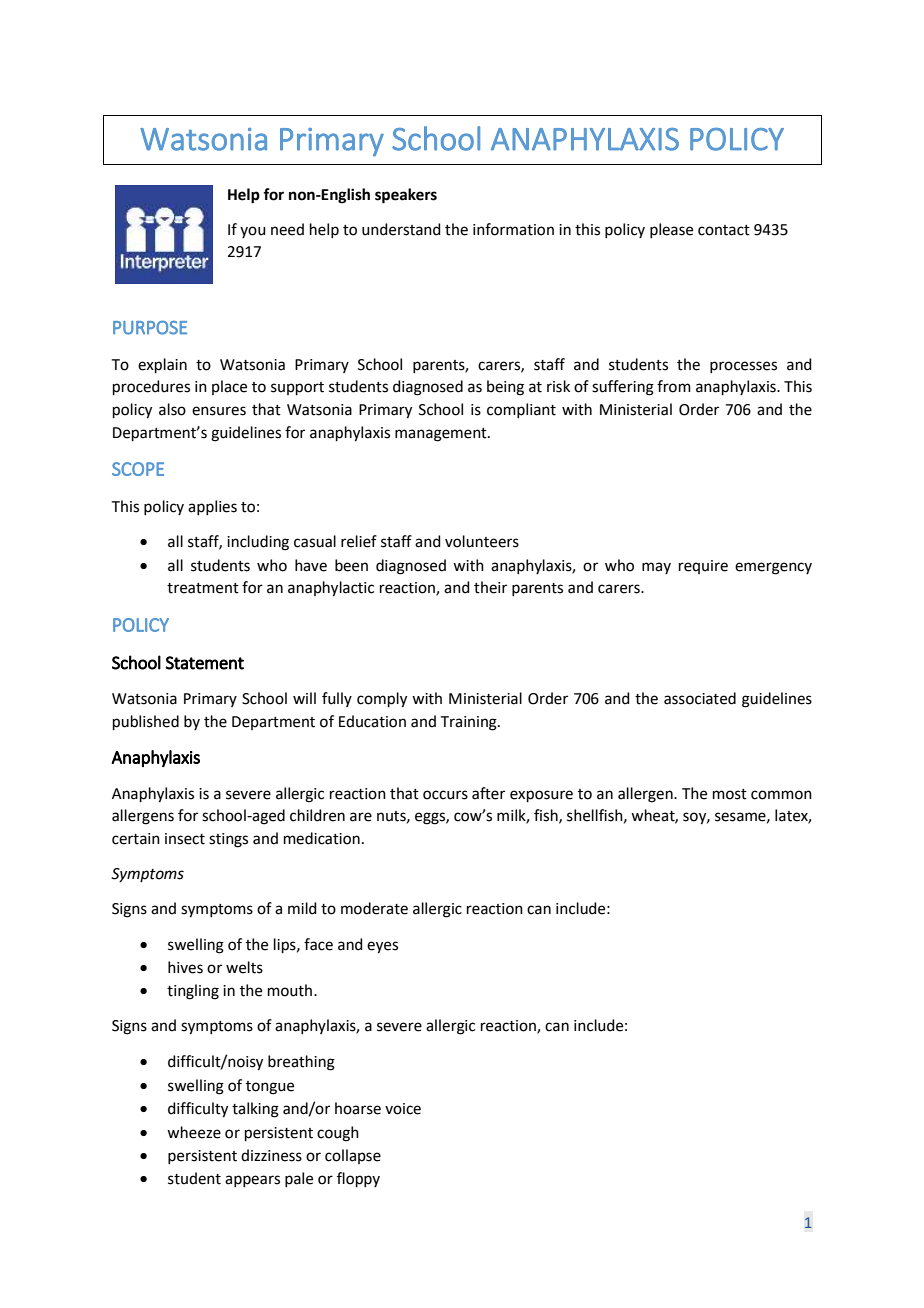 This screenshot has width=924, height=1308. I want to click on Statement, so click(204, 663).
